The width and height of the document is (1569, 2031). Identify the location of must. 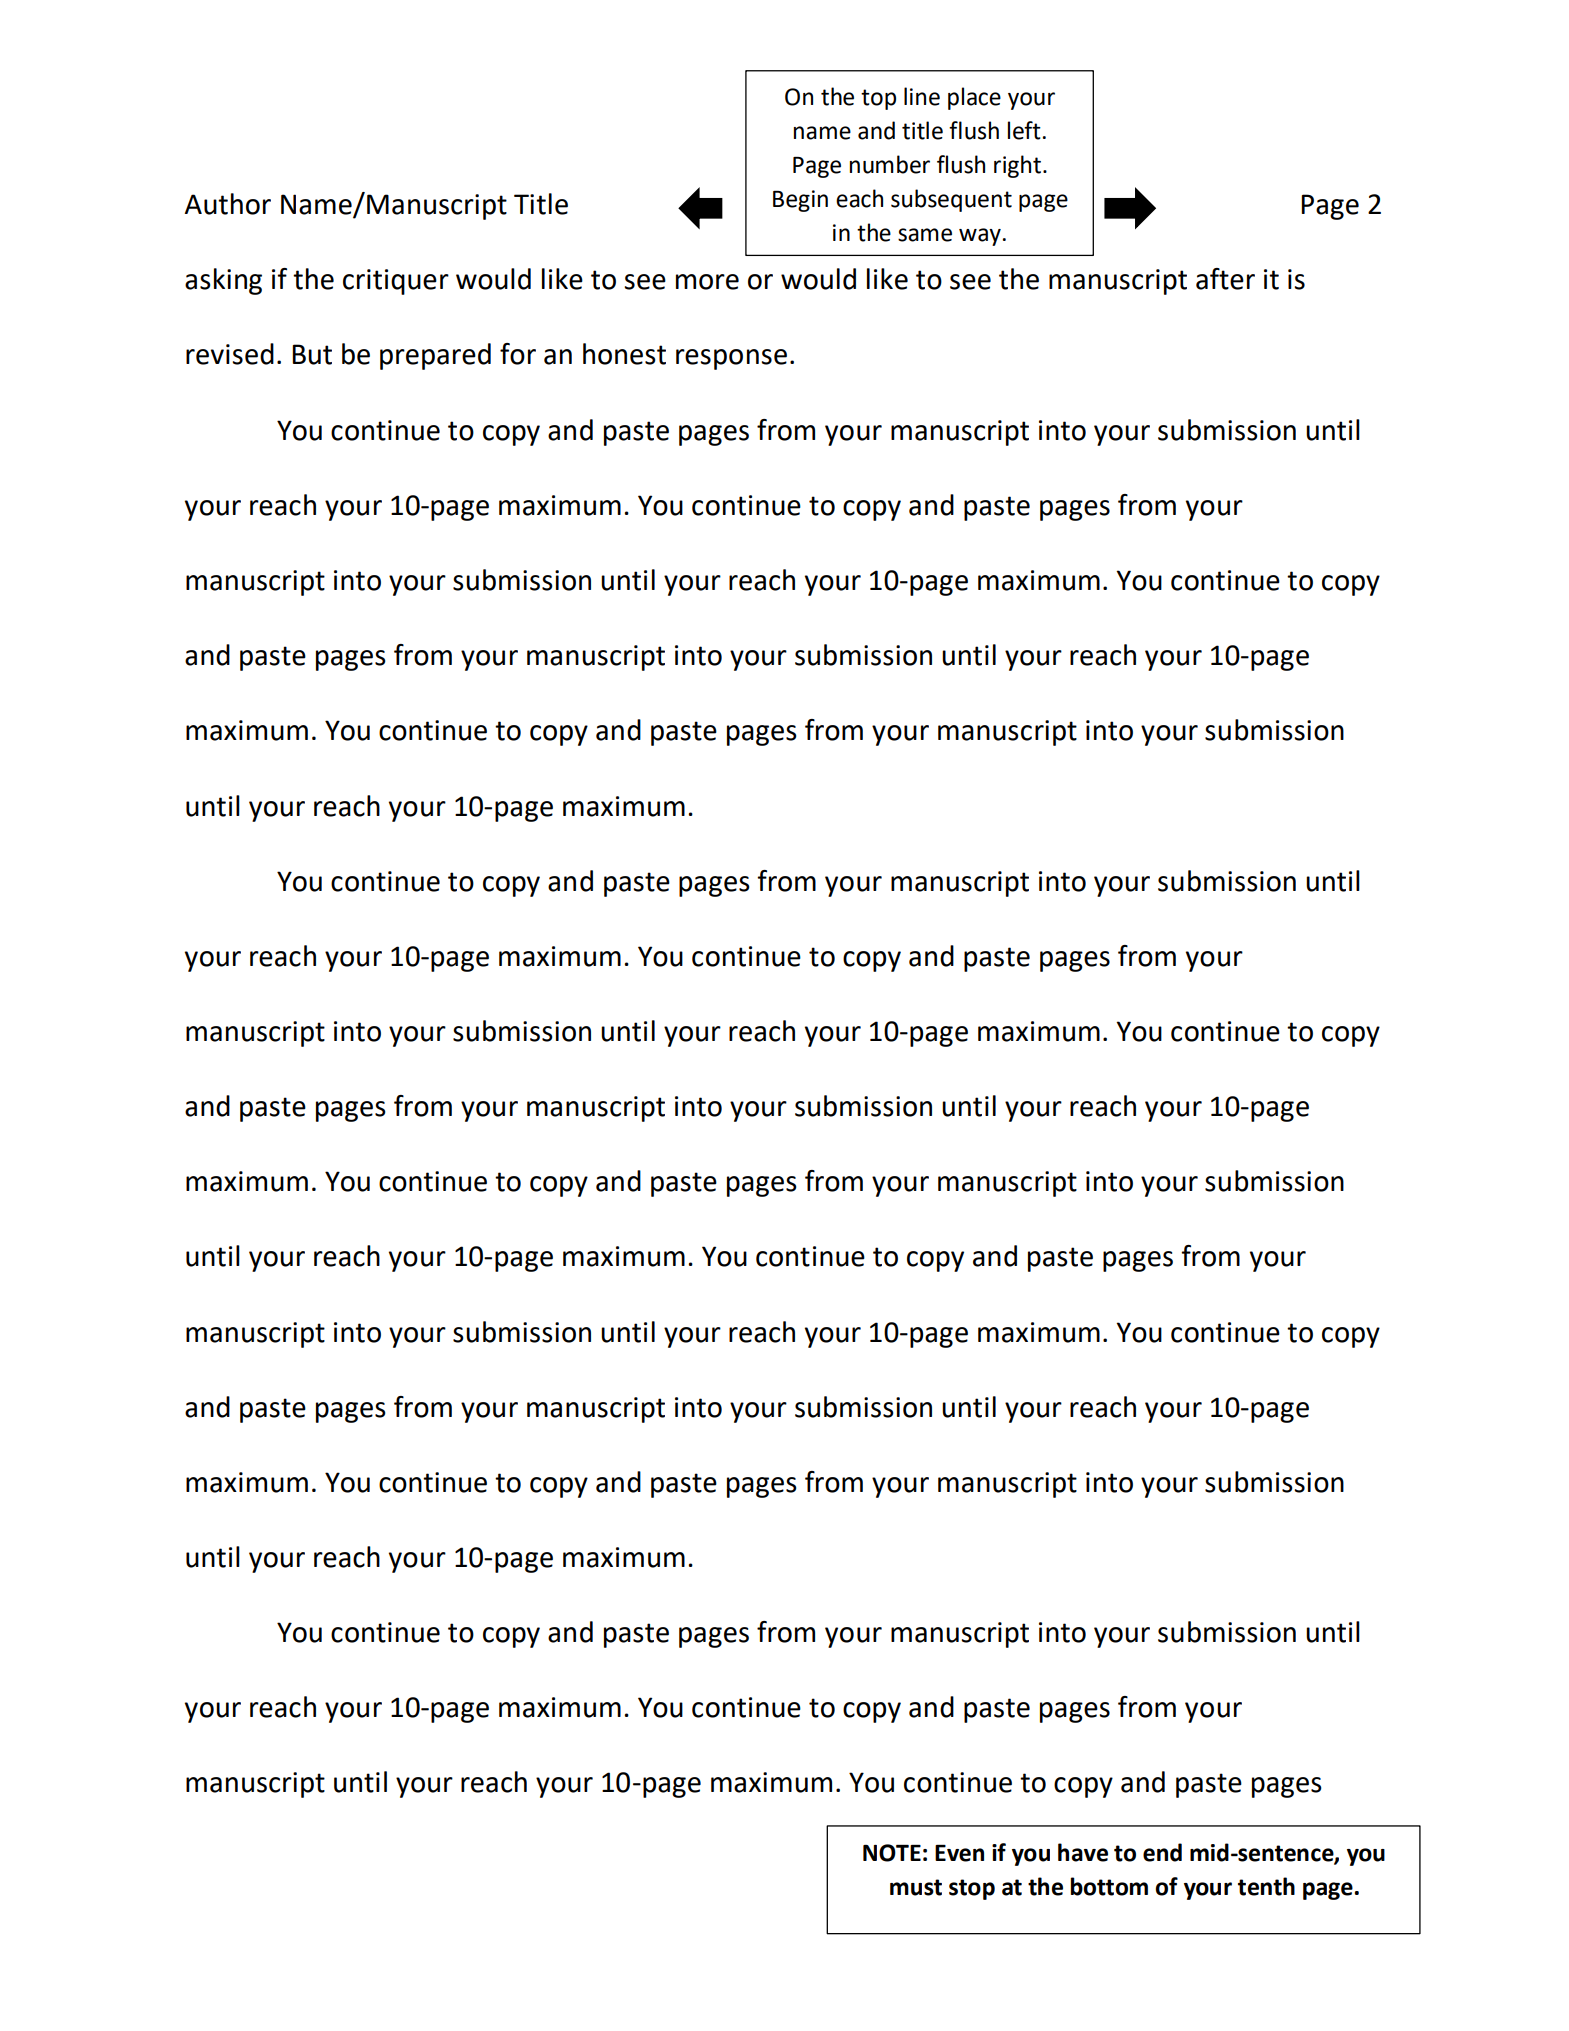
(916, 1887).
